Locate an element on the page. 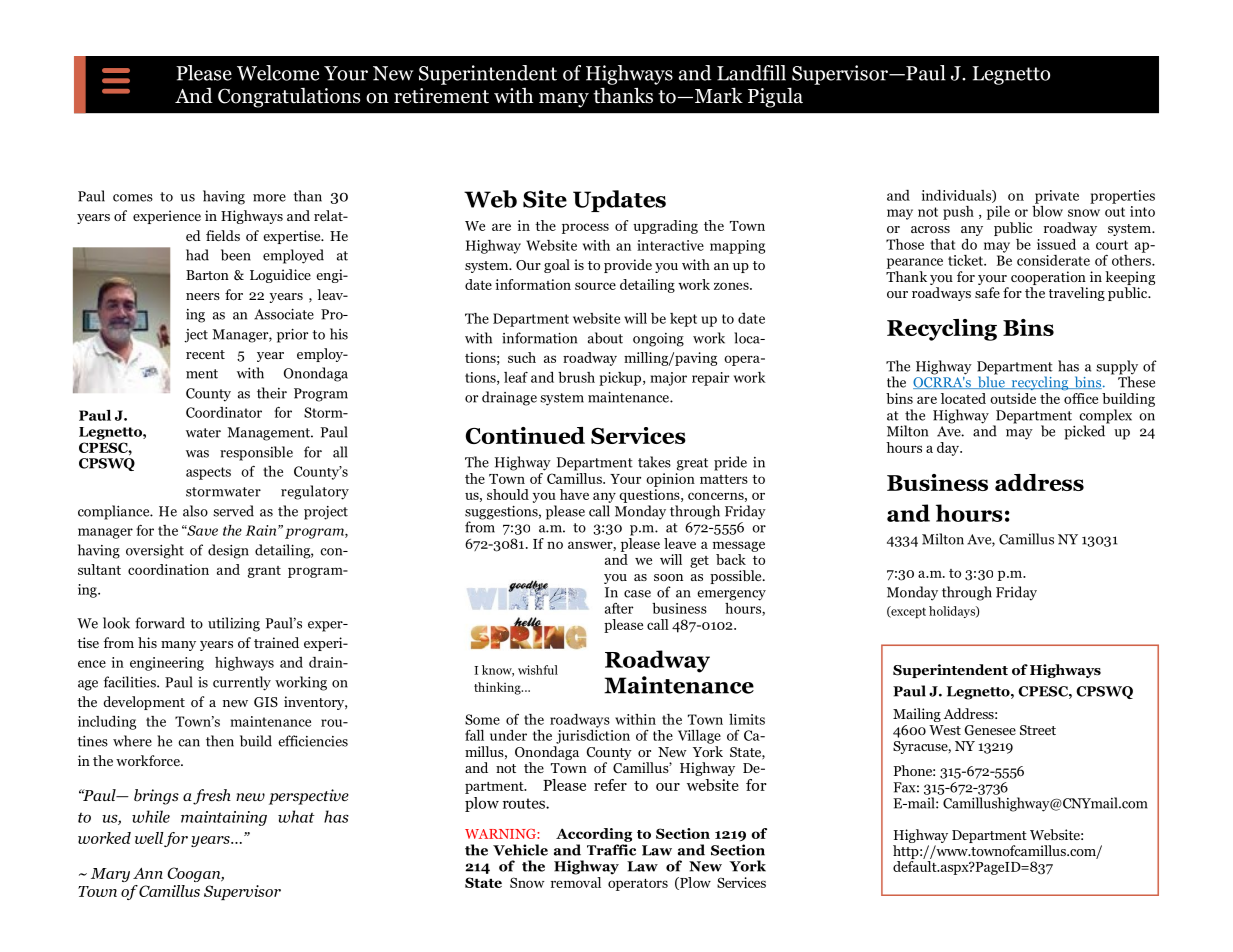 Image resolution: width=1233 pixels, height=952 pixels. recent is located at coordinates (205, 354).
